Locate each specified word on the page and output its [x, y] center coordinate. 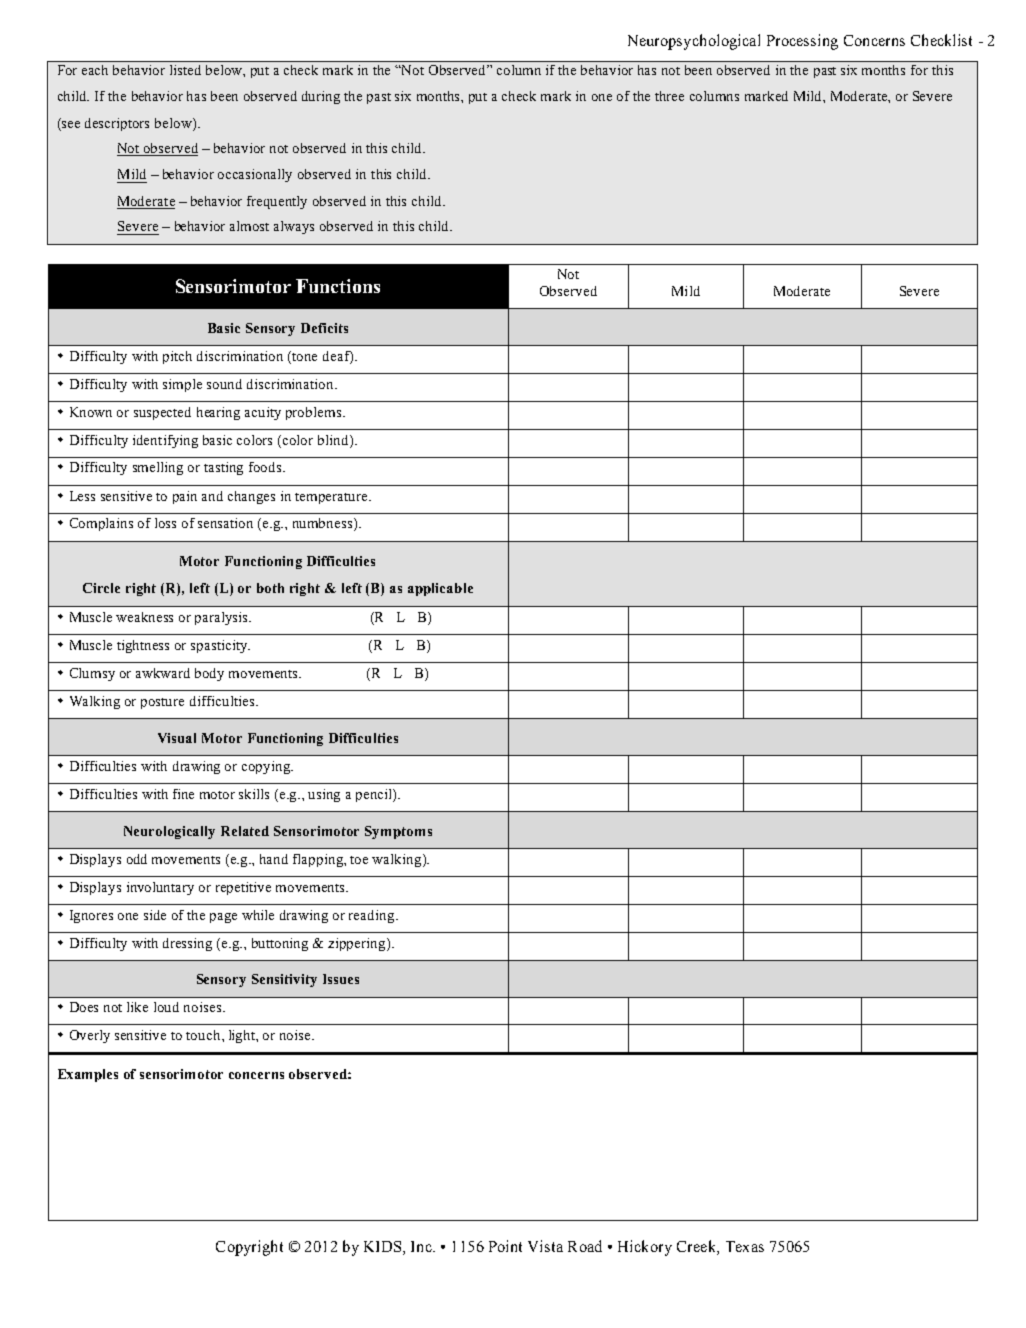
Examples [88, 1075]
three [669, 96]
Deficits [324, 328]
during [321, 97]
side [155, 915]
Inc [422, 1246]
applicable [440, 589]
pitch [177, 357]
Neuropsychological [694, 42]
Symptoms [398, 832]
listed [185, 70]
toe [359, 860]
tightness [143, 646]
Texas [745, 1246]
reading [373, 916]
